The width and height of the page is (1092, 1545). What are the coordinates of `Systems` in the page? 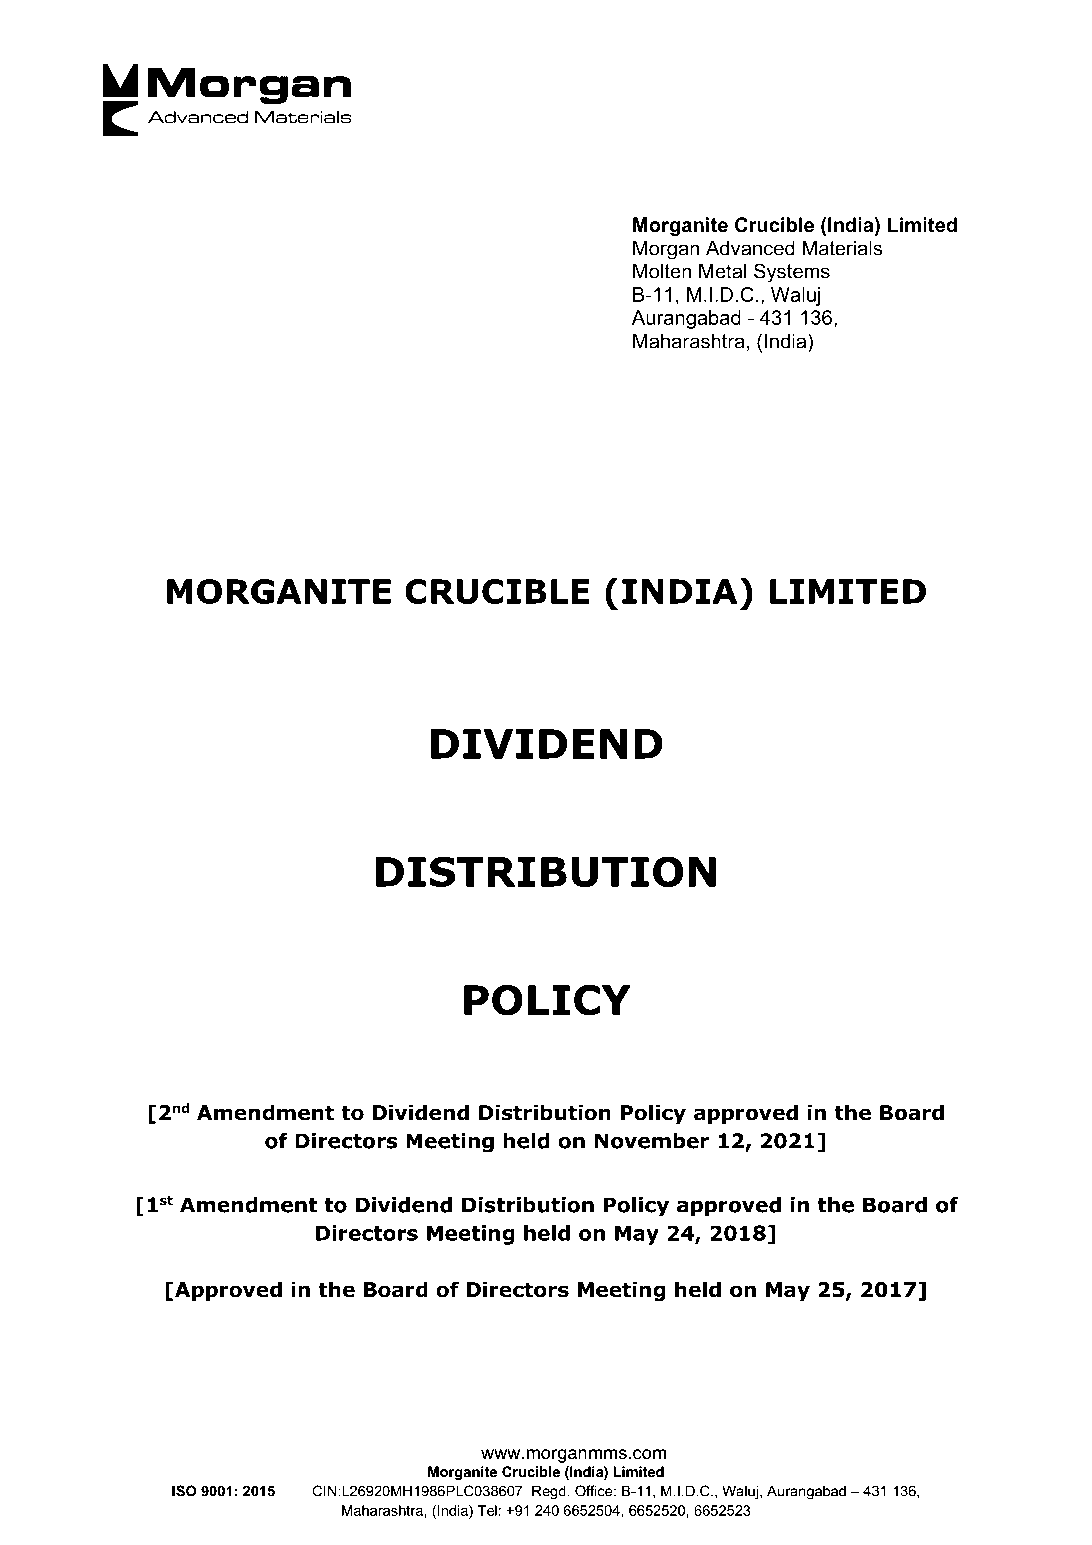 It's located at (792, 273).
